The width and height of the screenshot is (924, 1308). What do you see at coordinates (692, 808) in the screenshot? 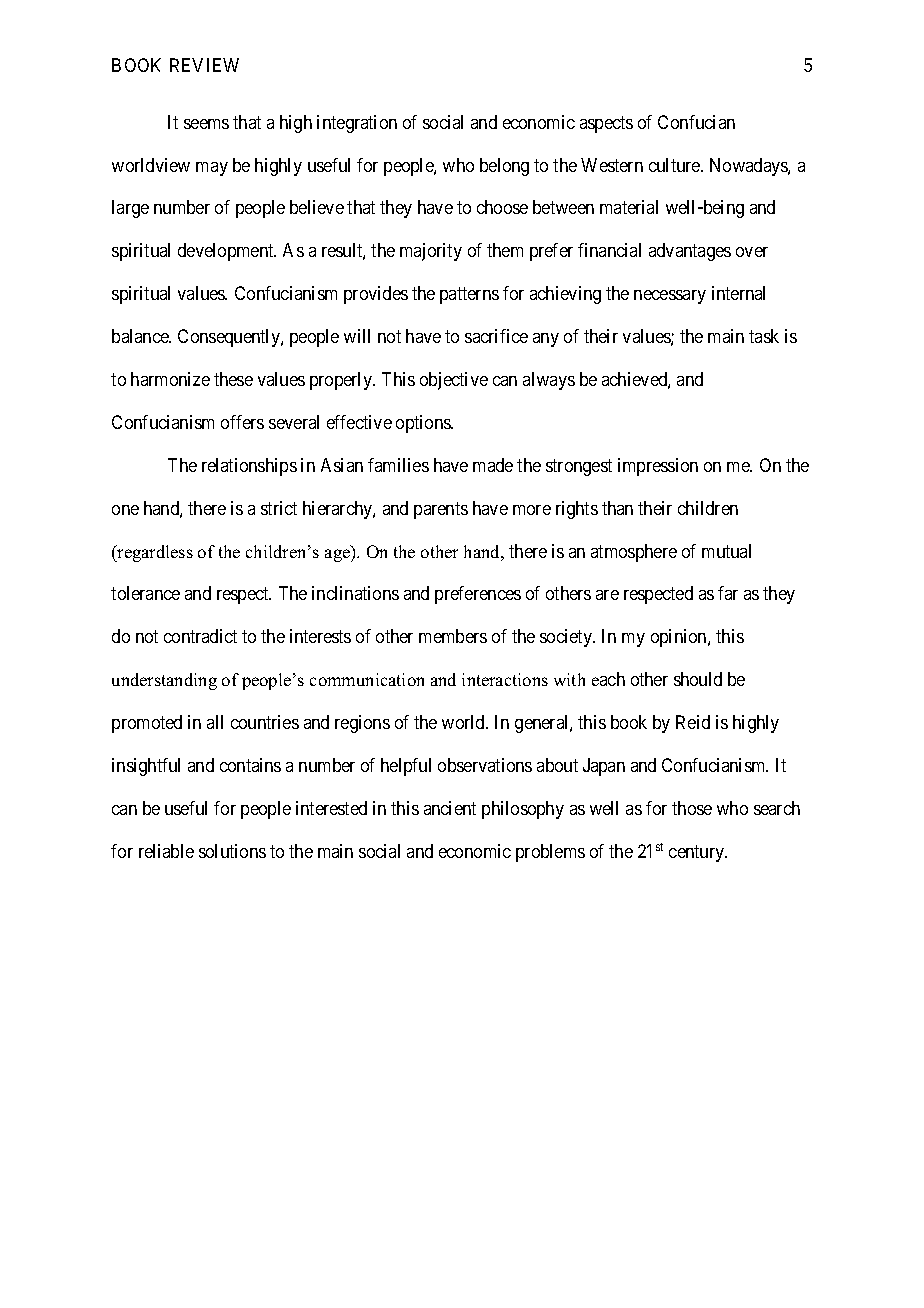
I see `those` at bounding box center [692, 808].
